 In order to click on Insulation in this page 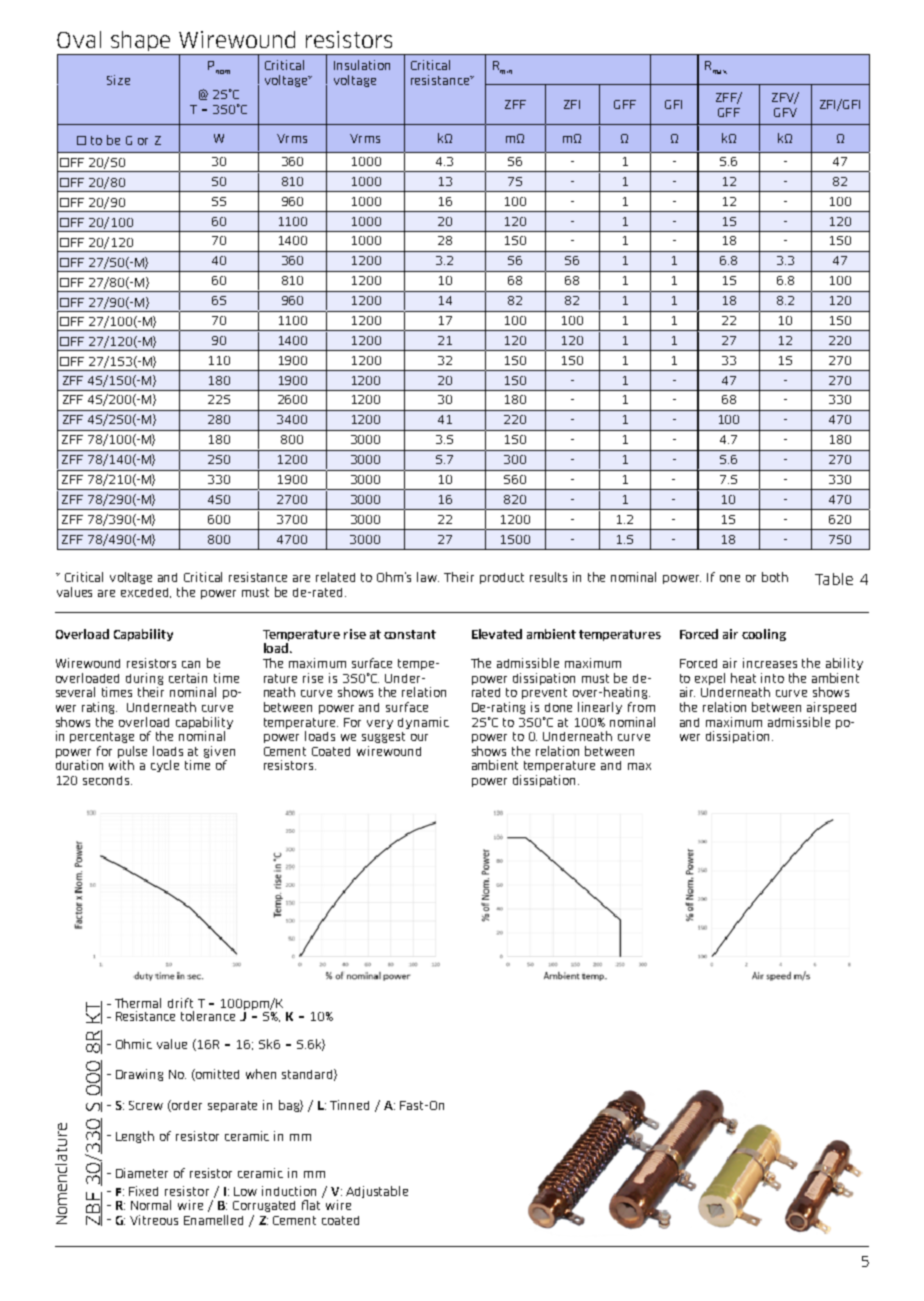, I will do `click(362, 65)`.
